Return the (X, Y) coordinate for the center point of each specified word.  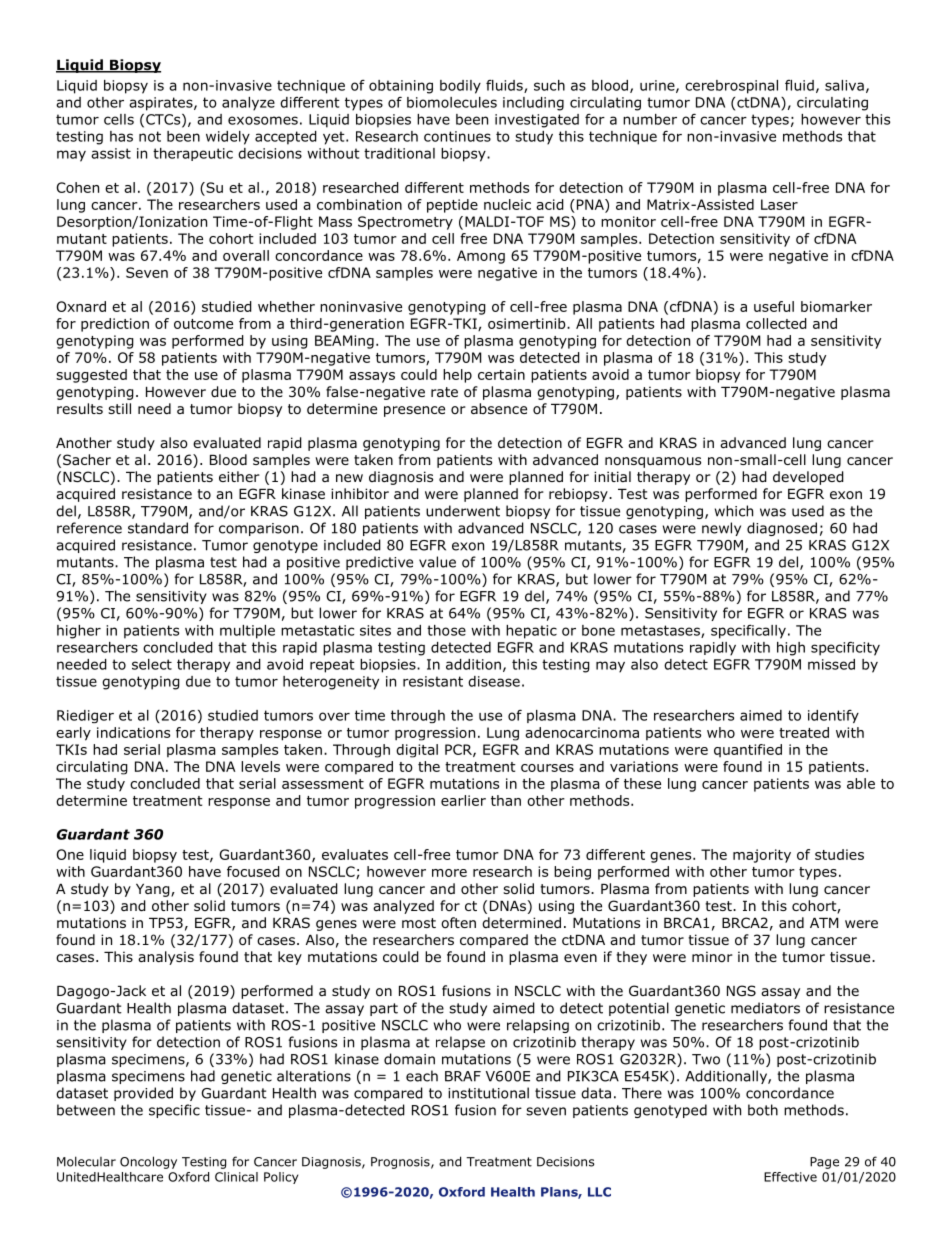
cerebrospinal (731, 87)
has (121, 136)
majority (762, 856)
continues (457, 136)
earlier (463, 800)
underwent (463, 511)
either (239, 476)
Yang (154, 890)
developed (808, 478)
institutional (488, 1093)
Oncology (148, 1162)
